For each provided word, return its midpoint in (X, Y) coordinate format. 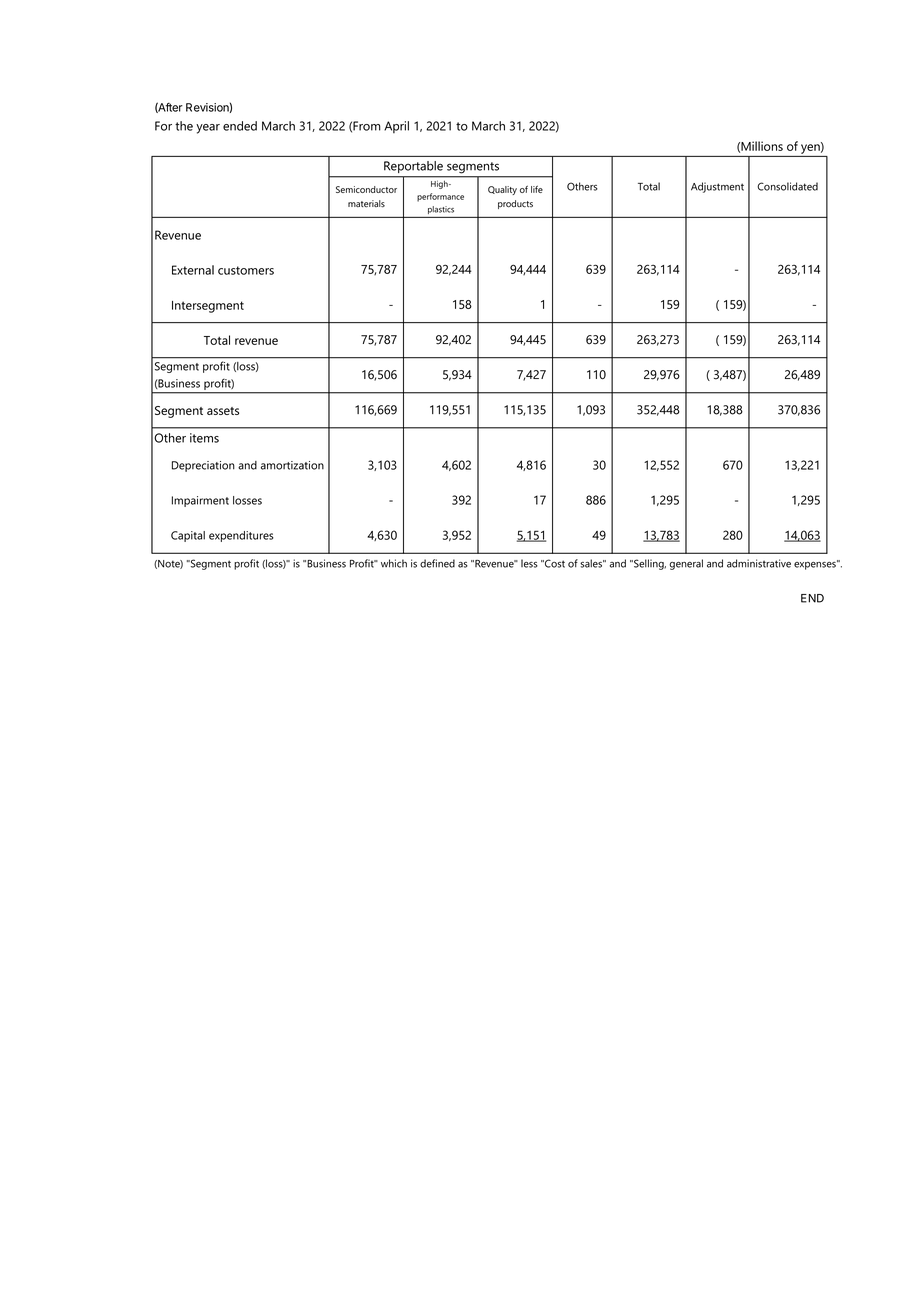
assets (223, 411)
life (537, 189)
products (515, 204)
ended (240, 126)
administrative (759, 563)
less (529, 563)
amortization (292, 465)
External (193, 270)
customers (246, 270)
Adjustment (717, 187)
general (686, 564)
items (204, 438)
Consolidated (787, 186)
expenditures (241, 536)
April (396, 127)
